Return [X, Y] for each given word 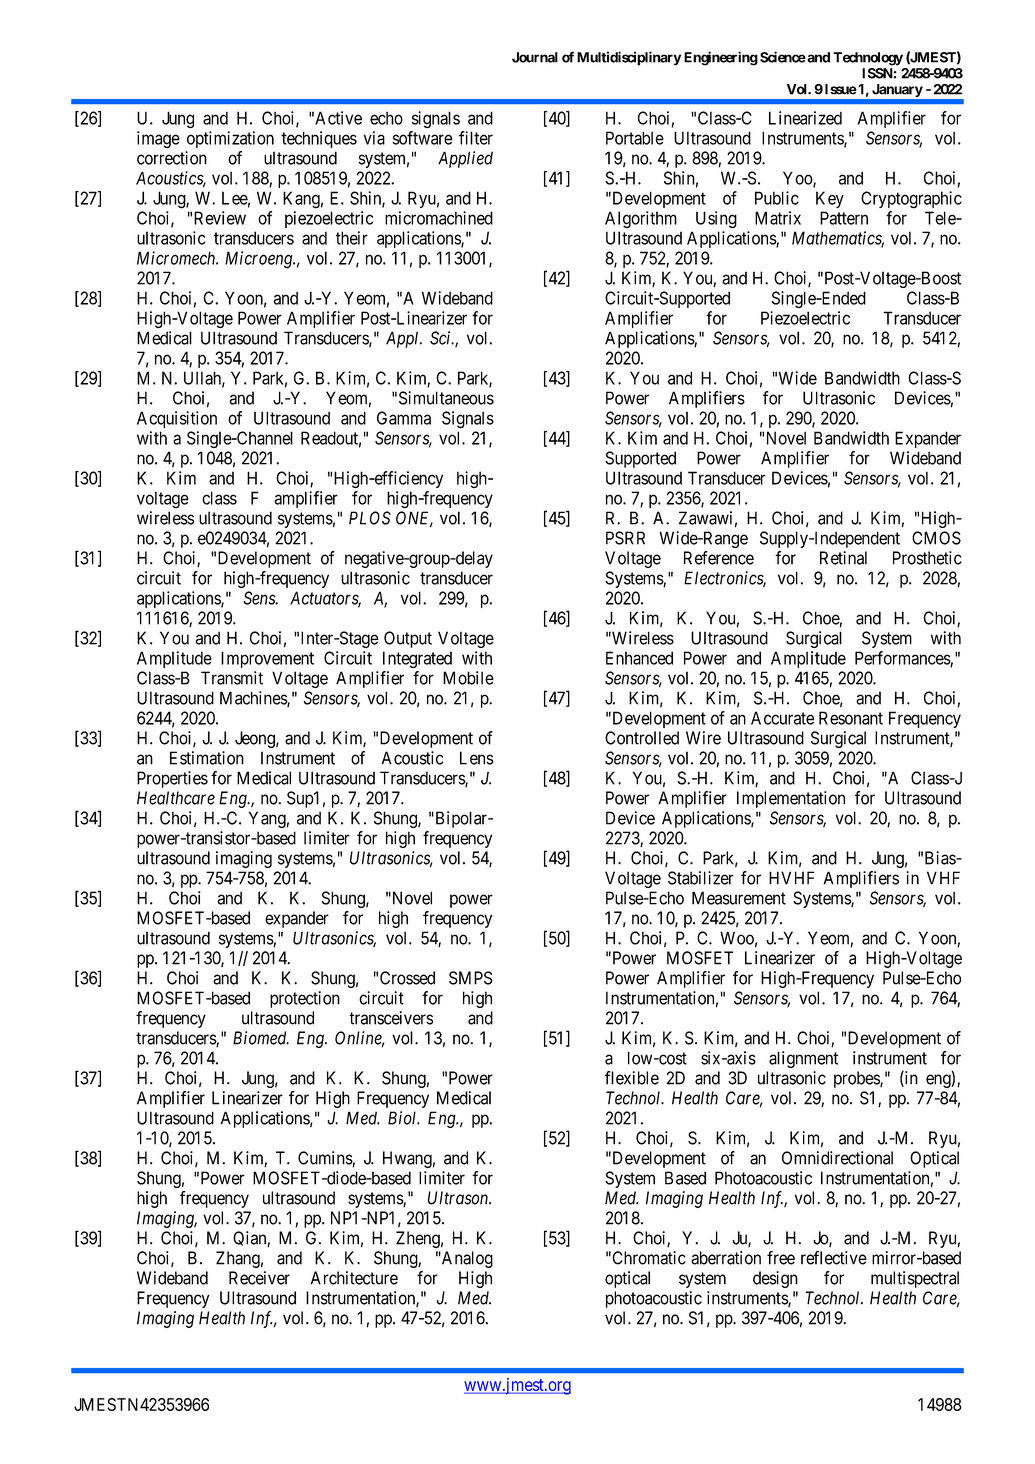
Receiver [259, 1278]
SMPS [471, 978]
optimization [230, 139]
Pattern [844, 218]
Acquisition [177, 419]
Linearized [805, 118]
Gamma [404, 418]
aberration [726, 1258]
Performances [903, 659]
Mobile [468, 678]
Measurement [739, 898]
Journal [535, 57]
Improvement [267, 659]
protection [305, 999]
